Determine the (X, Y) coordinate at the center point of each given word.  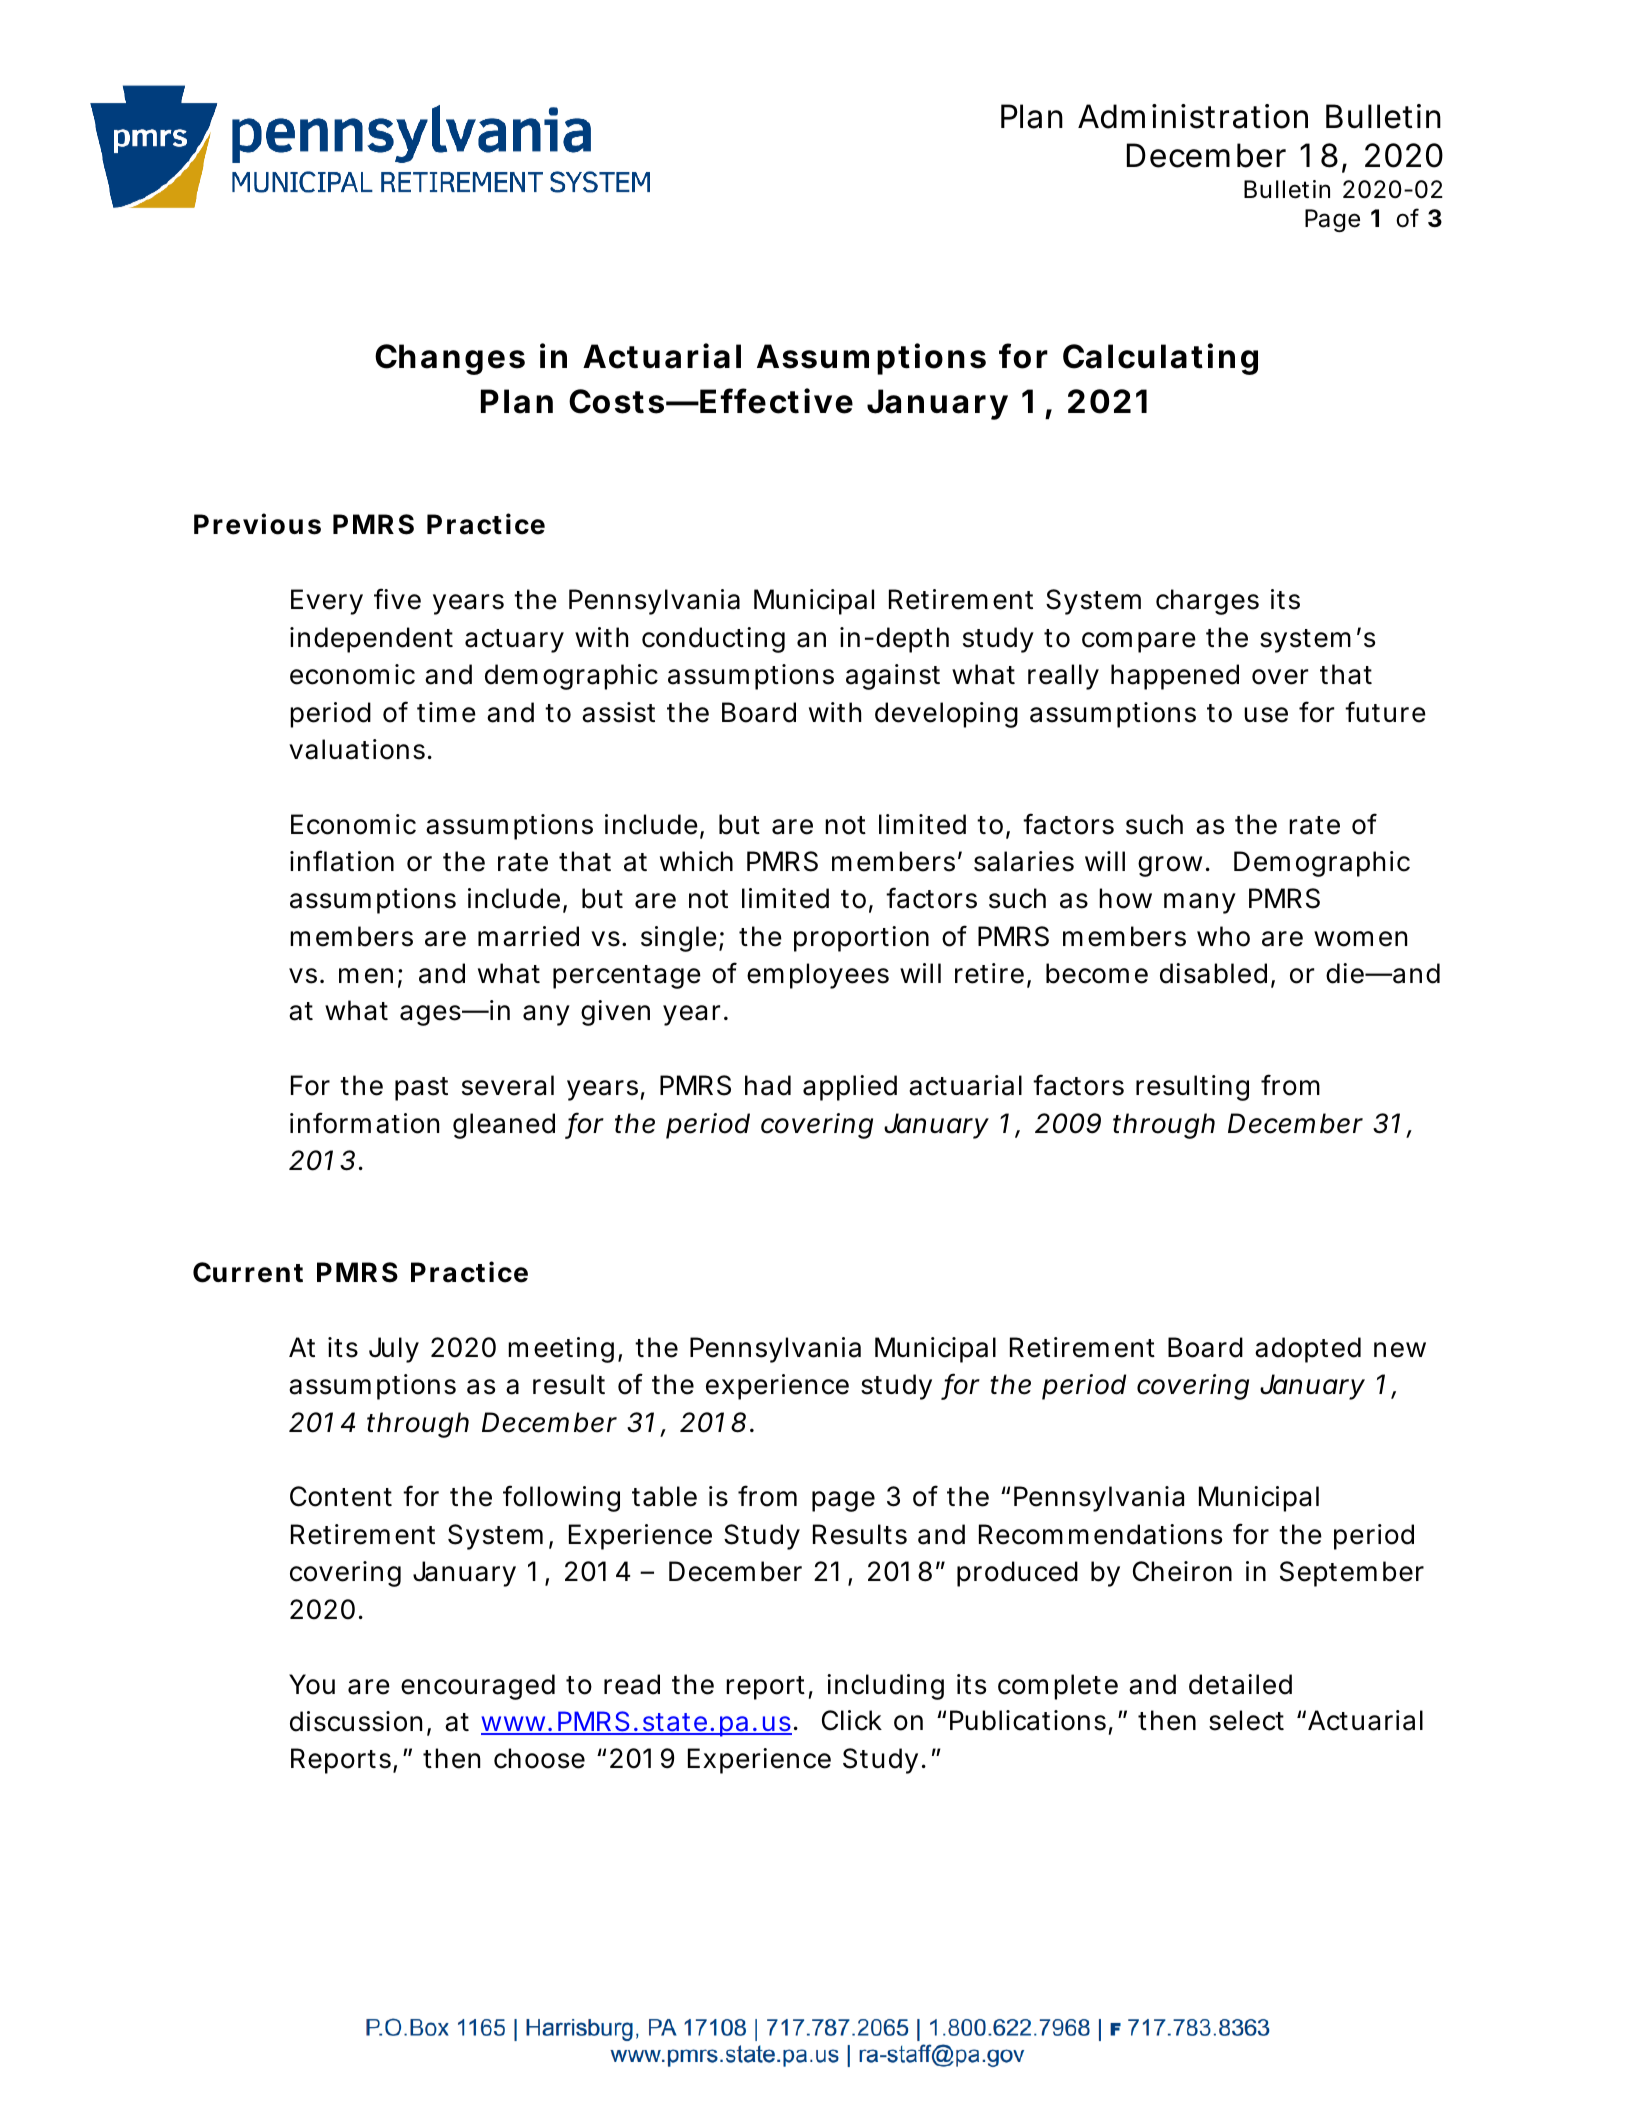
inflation (342, 861)
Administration (1193, 116)
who (1223, 936)
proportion (861, 939)
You (312, 1684)
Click (852, 1720)
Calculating (1160, 359)
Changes (450, 359)
